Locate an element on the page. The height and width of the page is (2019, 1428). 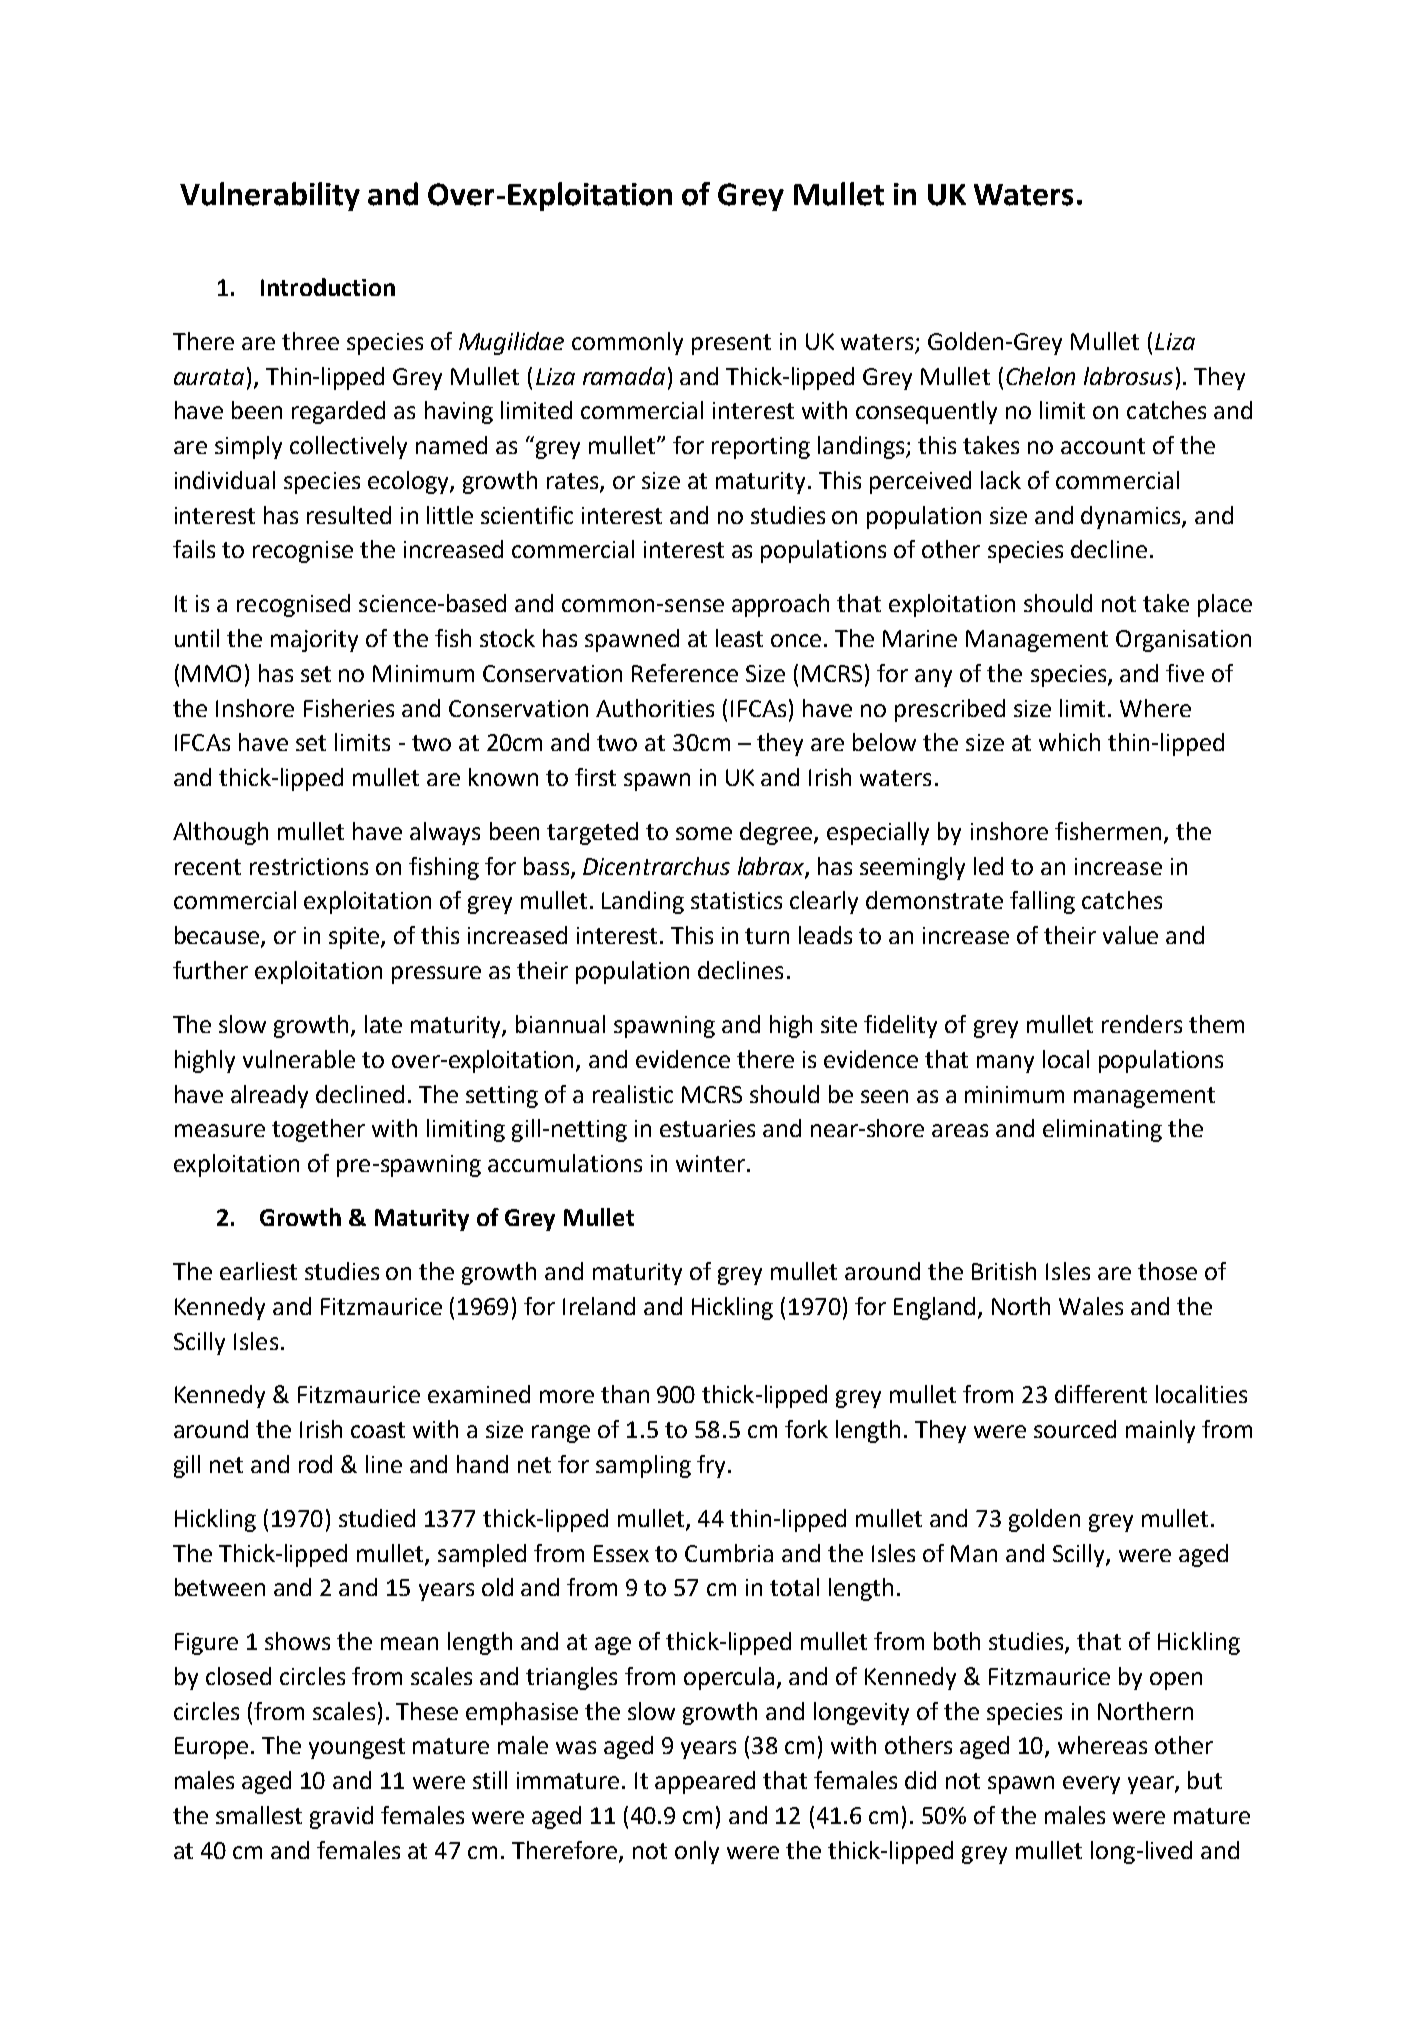
appeared is located at coordinates (705, 1782).
